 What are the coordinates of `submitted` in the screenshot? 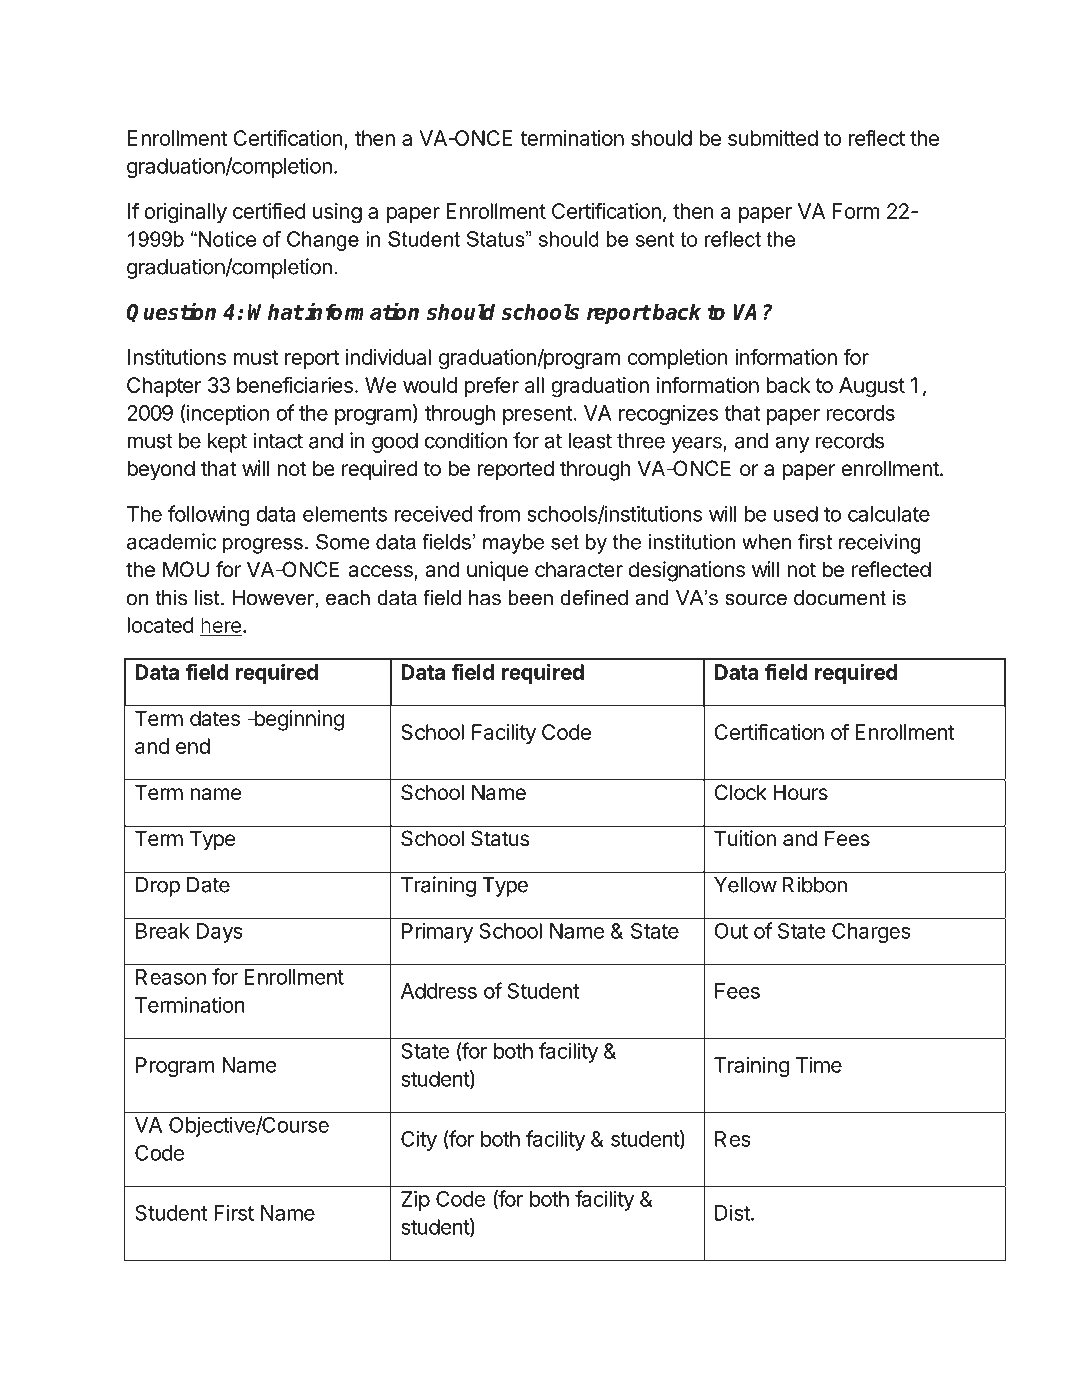 It's located at (773, 138).
